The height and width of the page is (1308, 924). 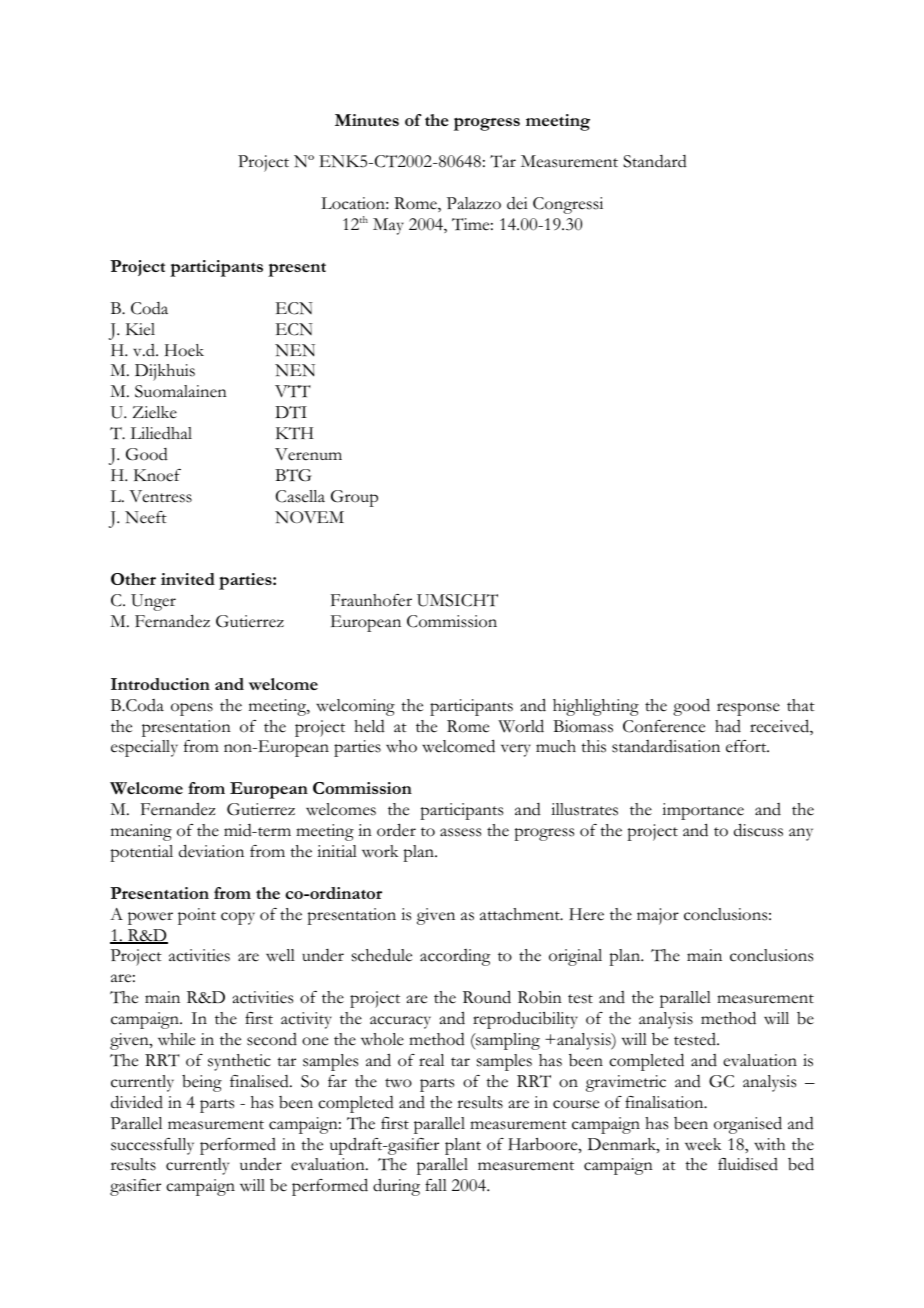 I want to click on importance, so click(x=703, y=811).
